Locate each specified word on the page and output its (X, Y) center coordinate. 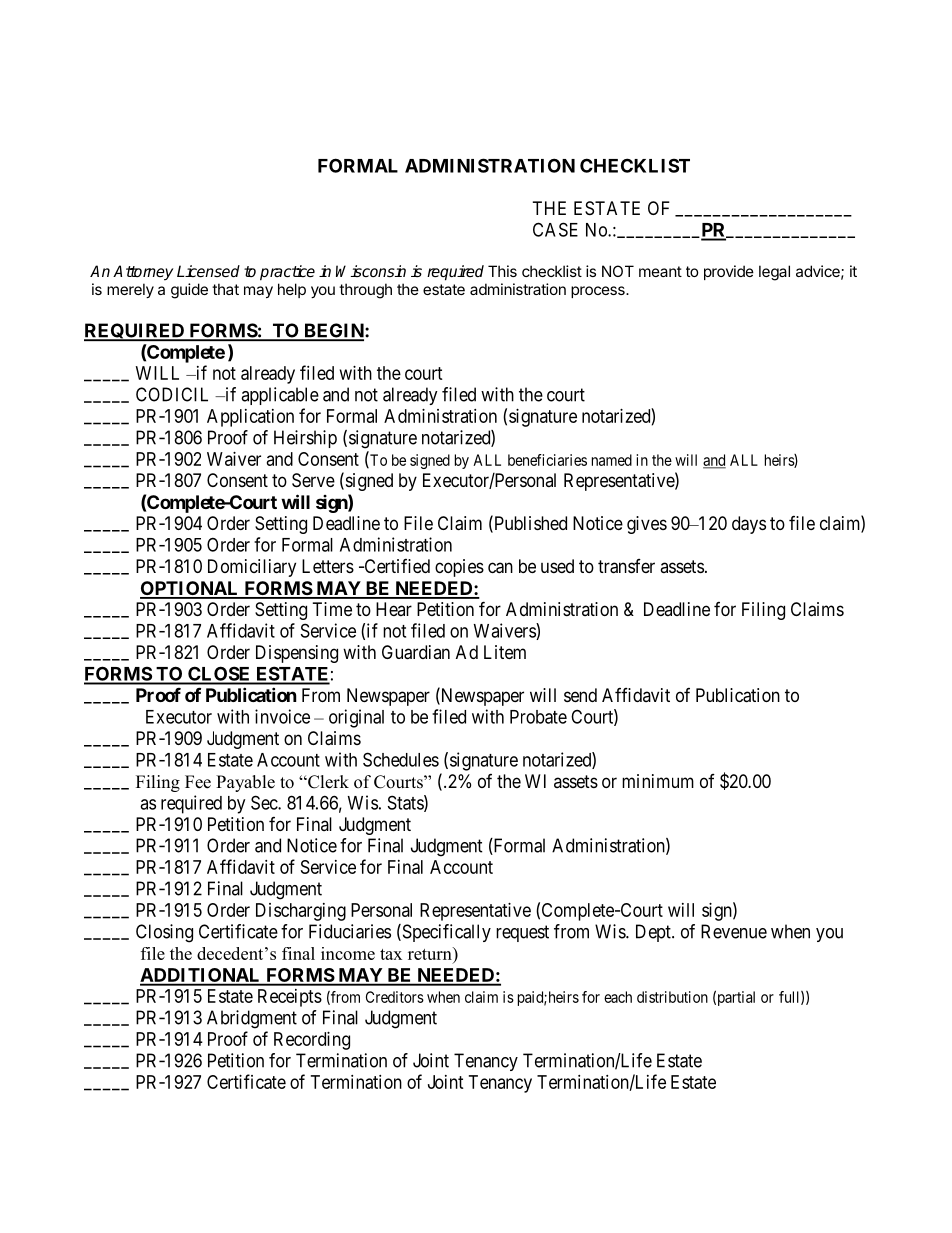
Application (250, 418)
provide (729, 272)
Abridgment (252, 1019)
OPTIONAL (190, 589)
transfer (626, 566)
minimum (658, 781)
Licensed (208, 271)
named (612, 460)
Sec (265, 802)
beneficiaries (547, 460)
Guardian (416, 652)
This (502, 271)
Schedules (401, 759)
